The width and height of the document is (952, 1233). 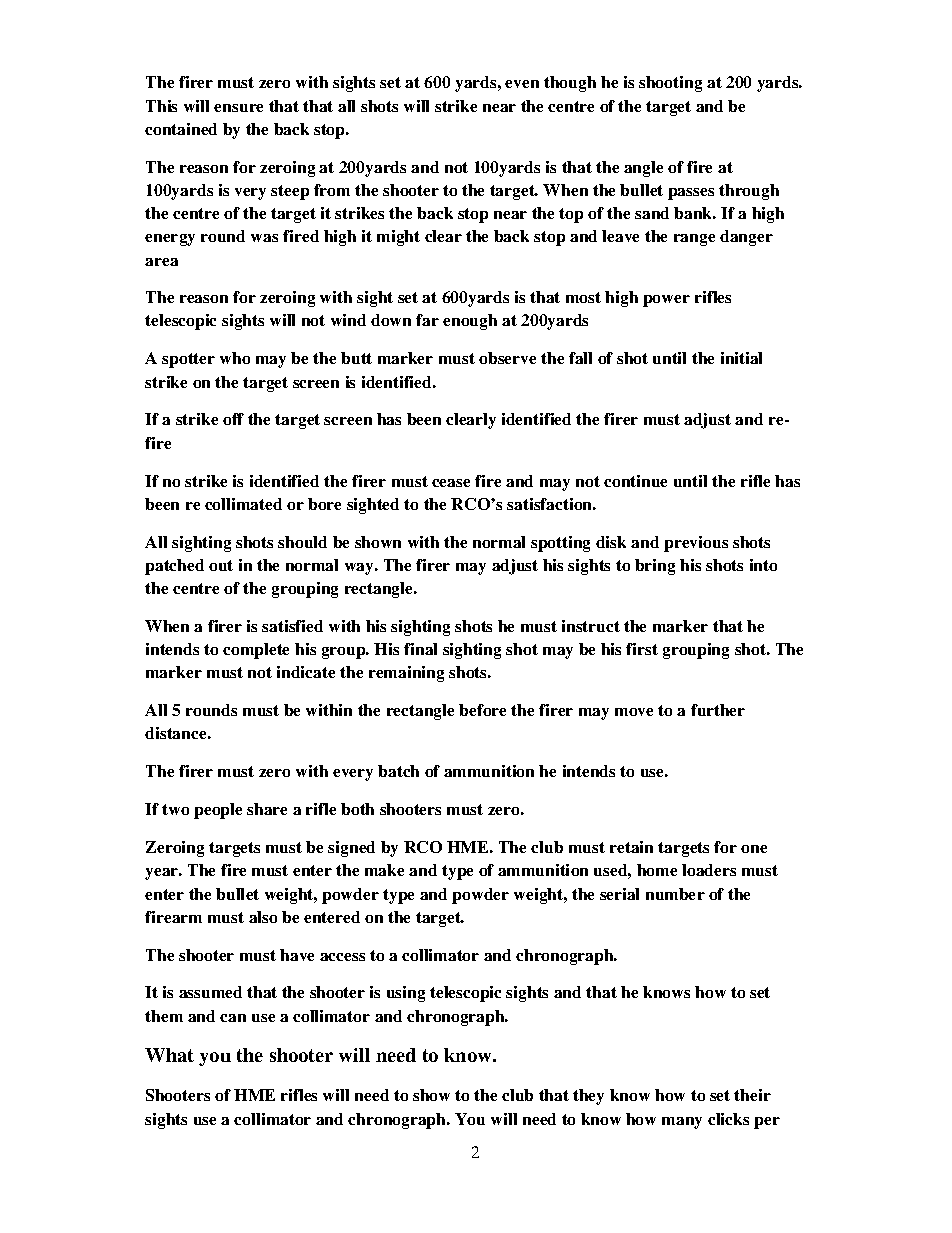 What do you see at coordinates (169, 1055) in the document?
I see `What` at bounding box center [169, 1055].
